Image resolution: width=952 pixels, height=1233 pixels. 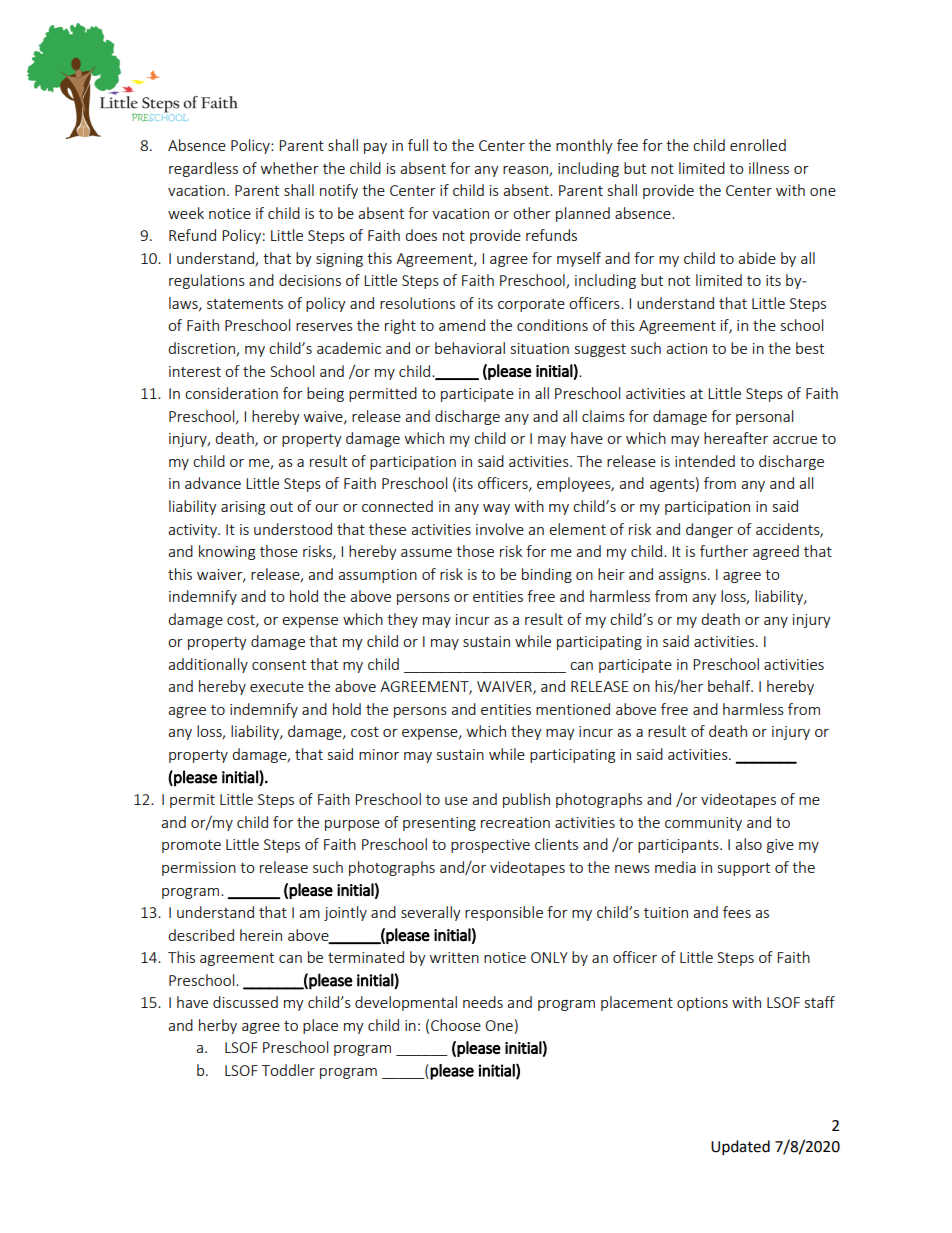 What do you see at coordinates (547, 575) in the screenshot?
I see `binding` at bounding box center [547, 575].
